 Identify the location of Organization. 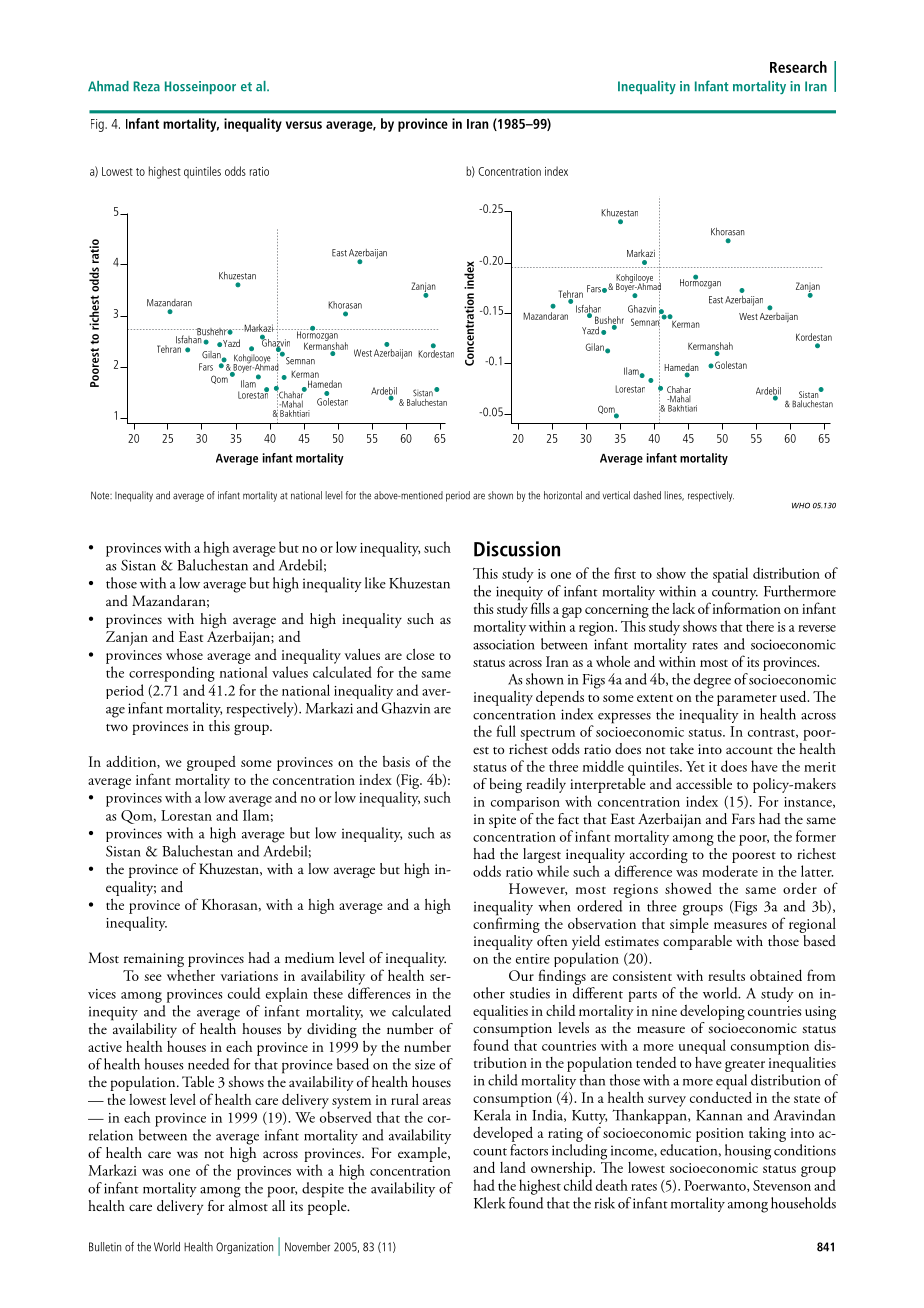
(244, 1248).
